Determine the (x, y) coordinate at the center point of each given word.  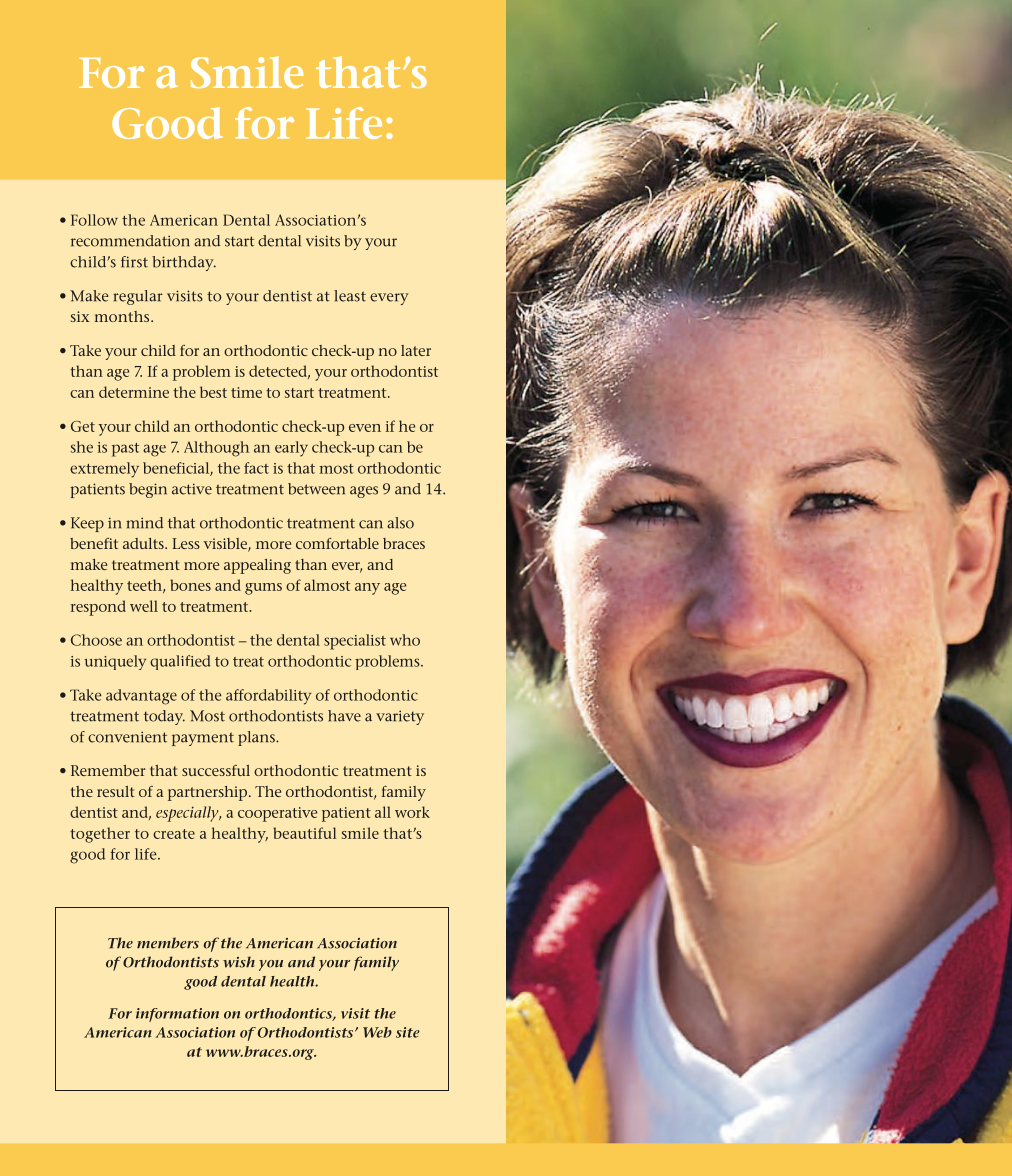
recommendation (130, 241)
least (350, 296)
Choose (96, 640)
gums (263, 589)
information (177, 1015)
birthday (184, 263)
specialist (355, 642)
